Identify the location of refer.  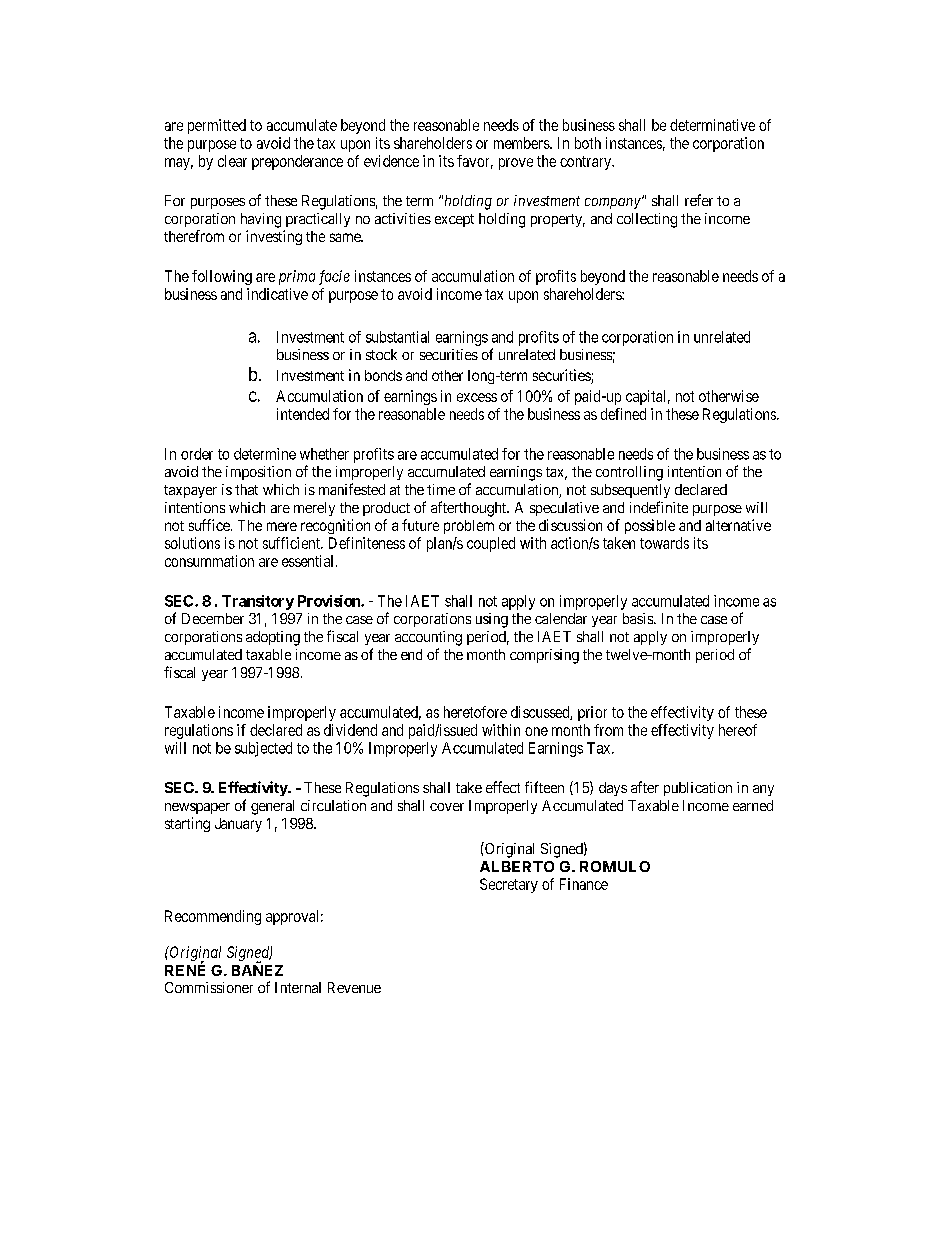
(699, 200).
